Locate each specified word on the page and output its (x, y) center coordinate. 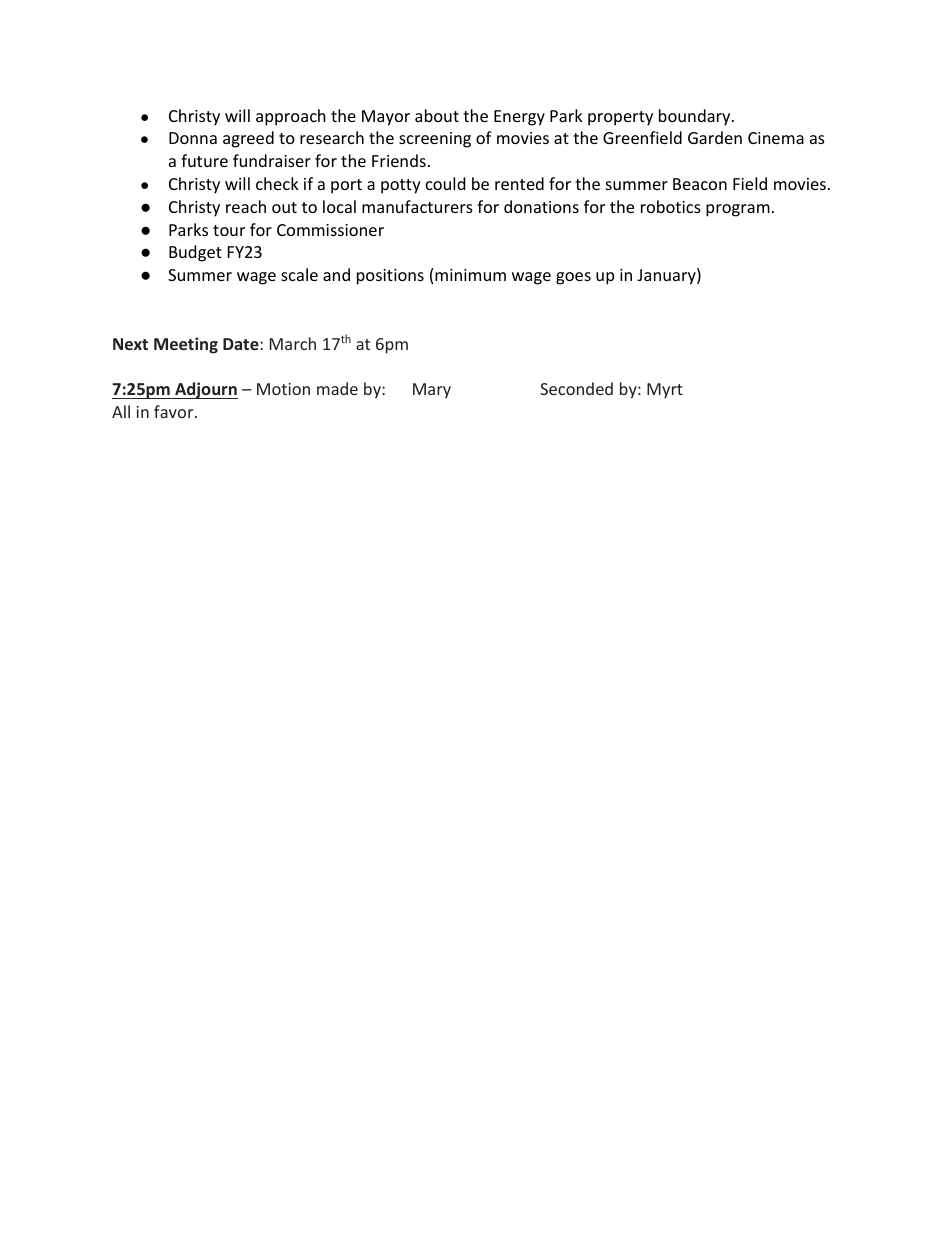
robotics (671, 206)
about (437, 115)
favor (175, 411)
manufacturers (417, 206)
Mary (432, 391)
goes (573, 278)
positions (390, 277)
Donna (193, 138)
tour (229, 230)
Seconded (576, 388)
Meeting (186, 345)
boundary (696, 117)
